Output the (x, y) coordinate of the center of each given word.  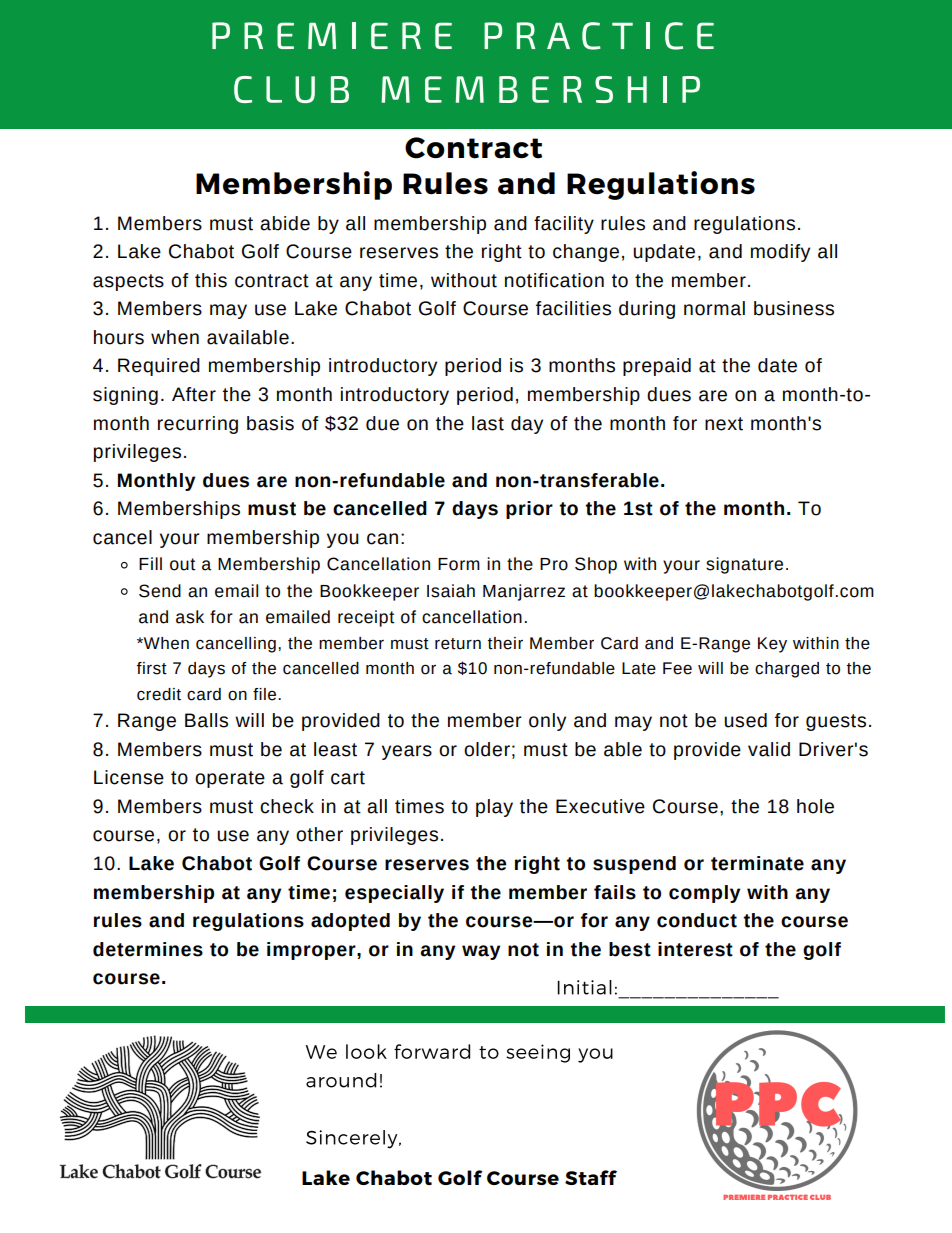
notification (554, 280)
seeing (538, 1053)
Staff (591, 1177)
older (487, 749)
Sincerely (353, 1139)
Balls (206, 720)
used (745, 720)
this (211, 280)
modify (780, 253)
